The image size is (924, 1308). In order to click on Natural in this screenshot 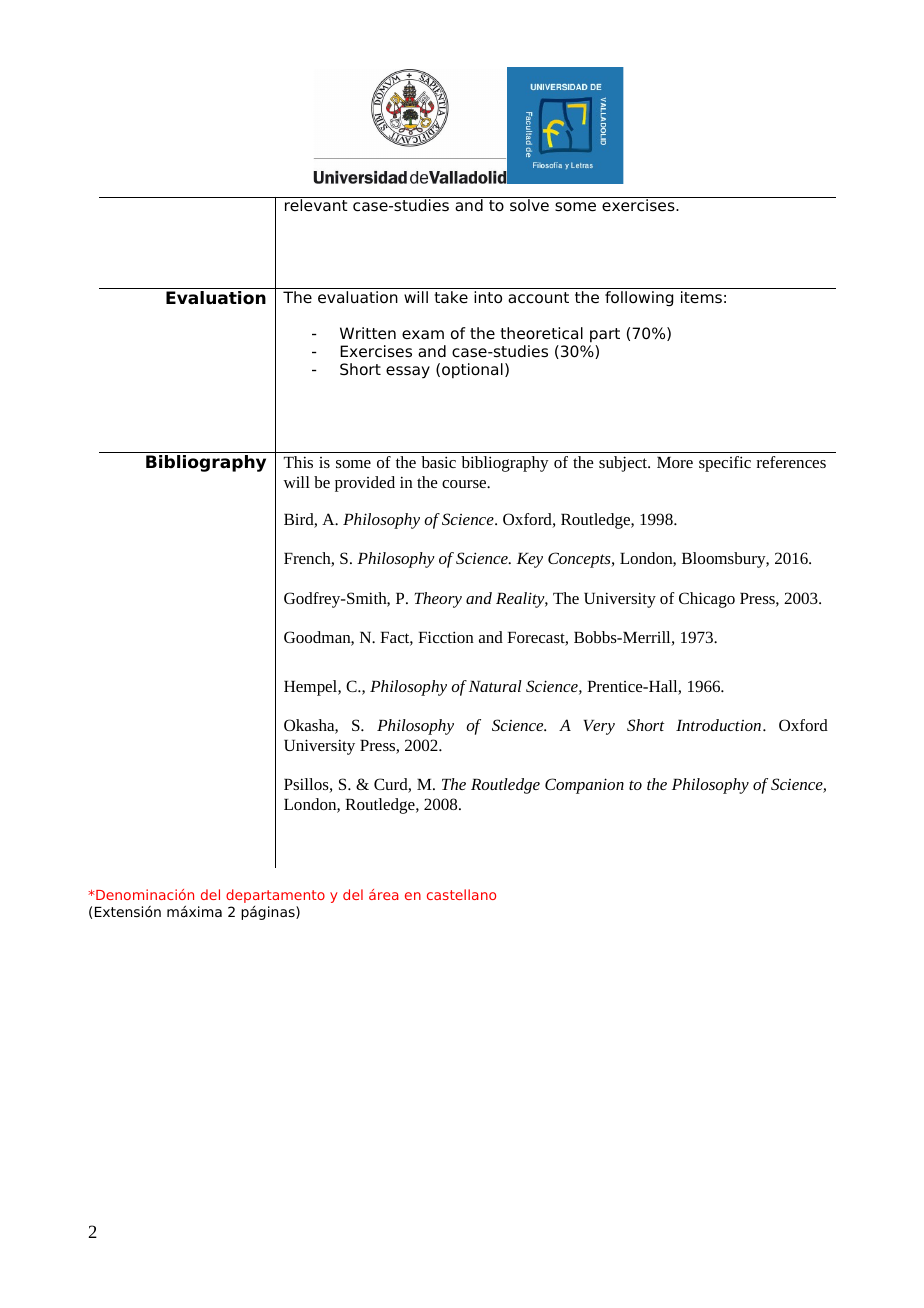, I will do `click(495, 686)`.
